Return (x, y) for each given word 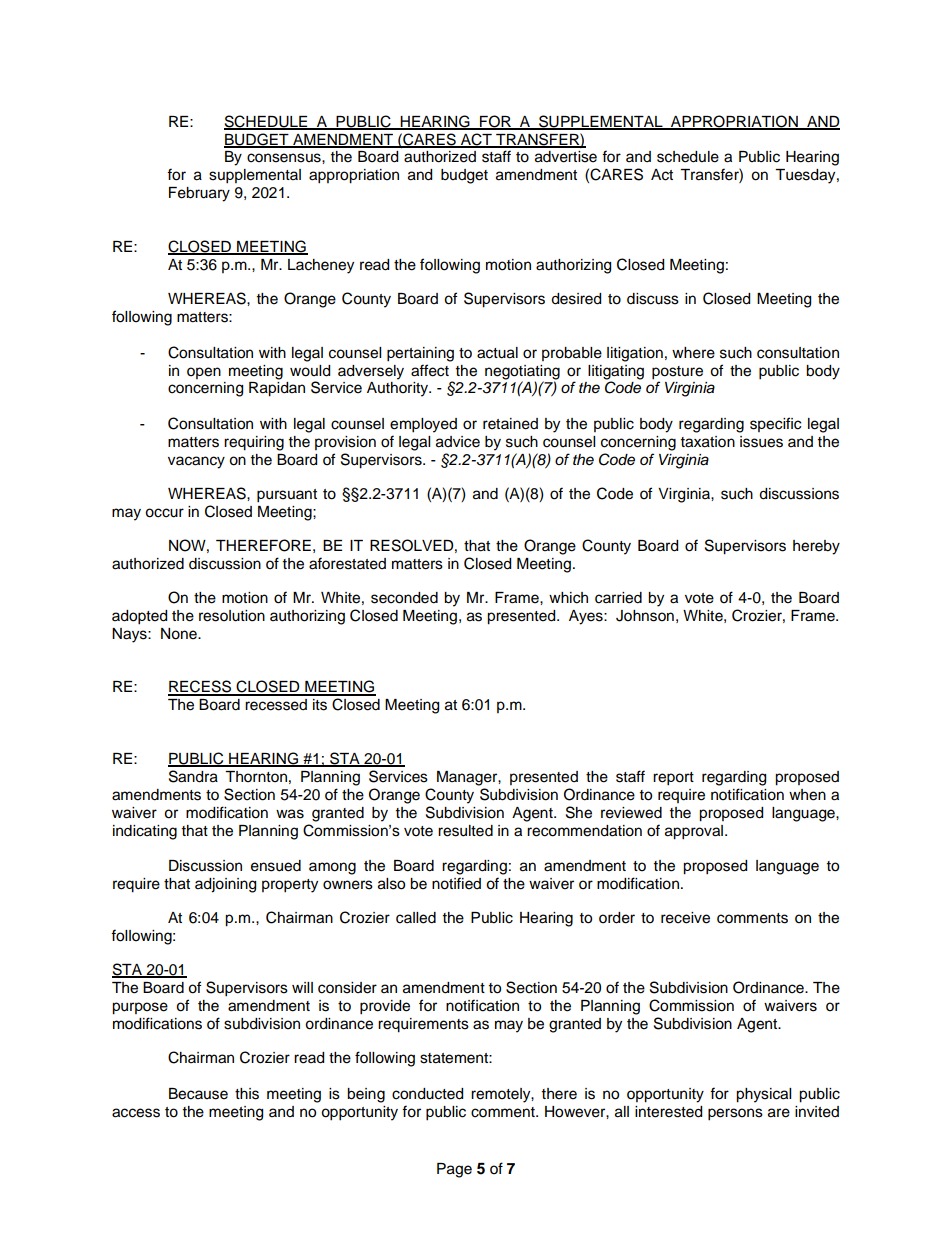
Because (198, 1094)
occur (164, 513)
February (199, 194)
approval (695, 832)
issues (761, 442)
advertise (566, 157)
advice (458, 442)
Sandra (193, 776)
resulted (465, 831)
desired (576, 299)
